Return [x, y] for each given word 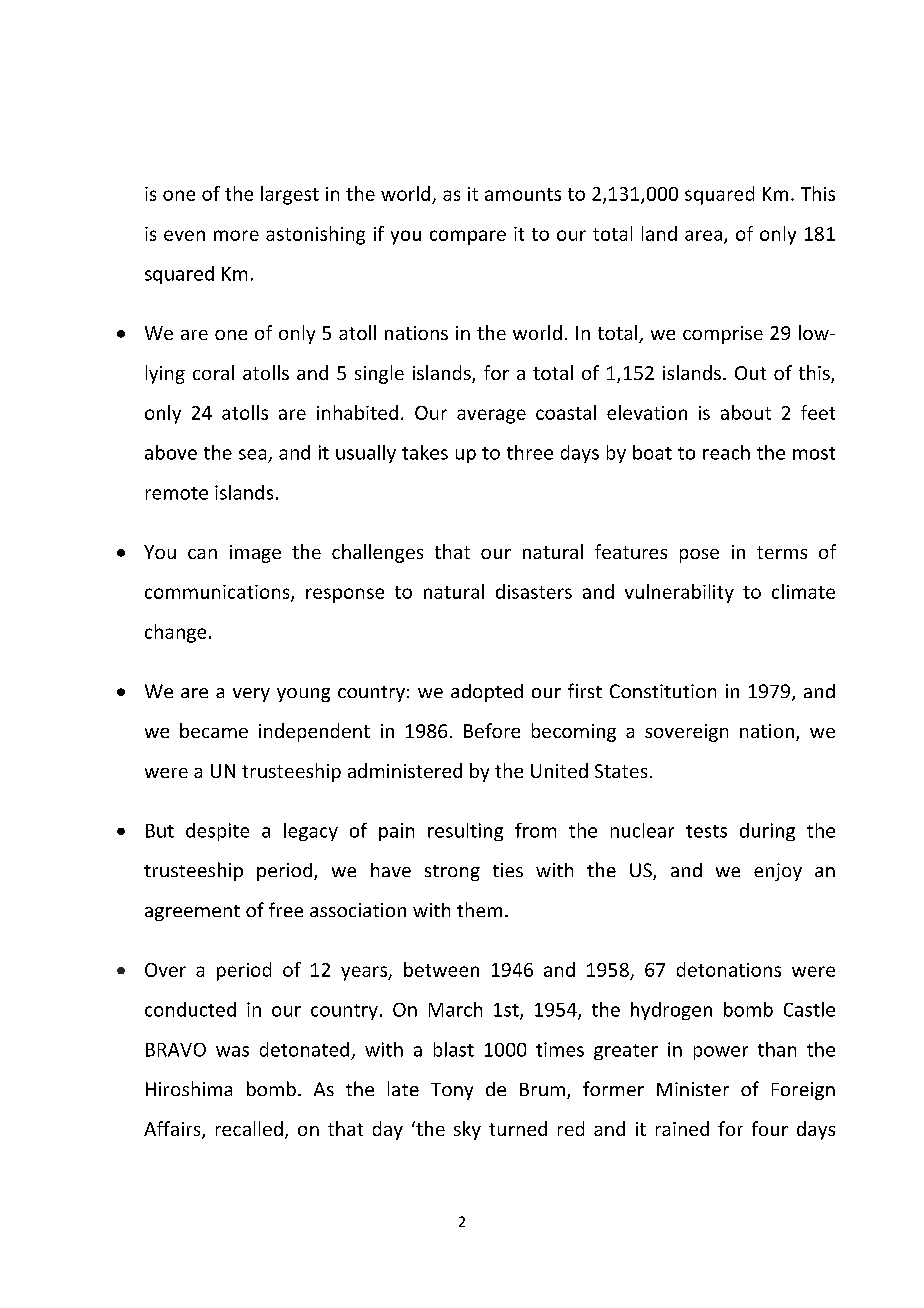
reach [726, 452]
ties [508, 870]
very [251, 695]
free [286, 909]
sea [252, 454]
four [770, 1128]
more [236, 235]
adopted [487, 693]
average [491, 416]
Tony [452, 1091]
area [703, 235]
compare [468, 237]
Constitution [663, 691]
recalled [249, 1128]
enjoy [778, 872]
